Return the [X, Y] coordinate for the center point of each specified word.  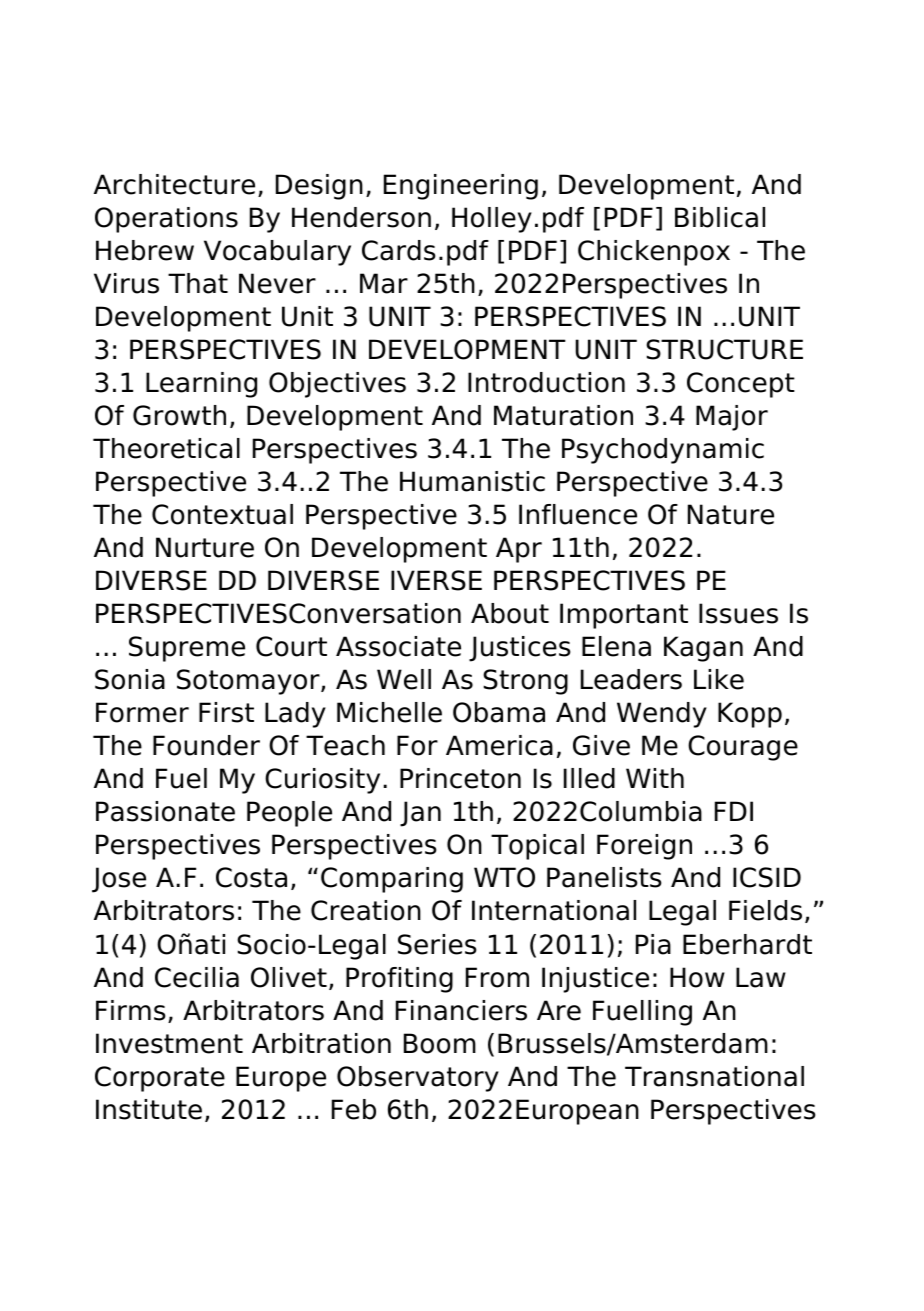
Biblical [720, 217]
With [655, 778]
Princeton [460, 778]
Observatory [418, 1079]
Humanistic [472, 481]
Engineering [461, 187]
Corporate [160, 1079]
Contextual [222, 514]
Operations [166, 220]
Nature [731, 514]
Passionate [165, 811]
